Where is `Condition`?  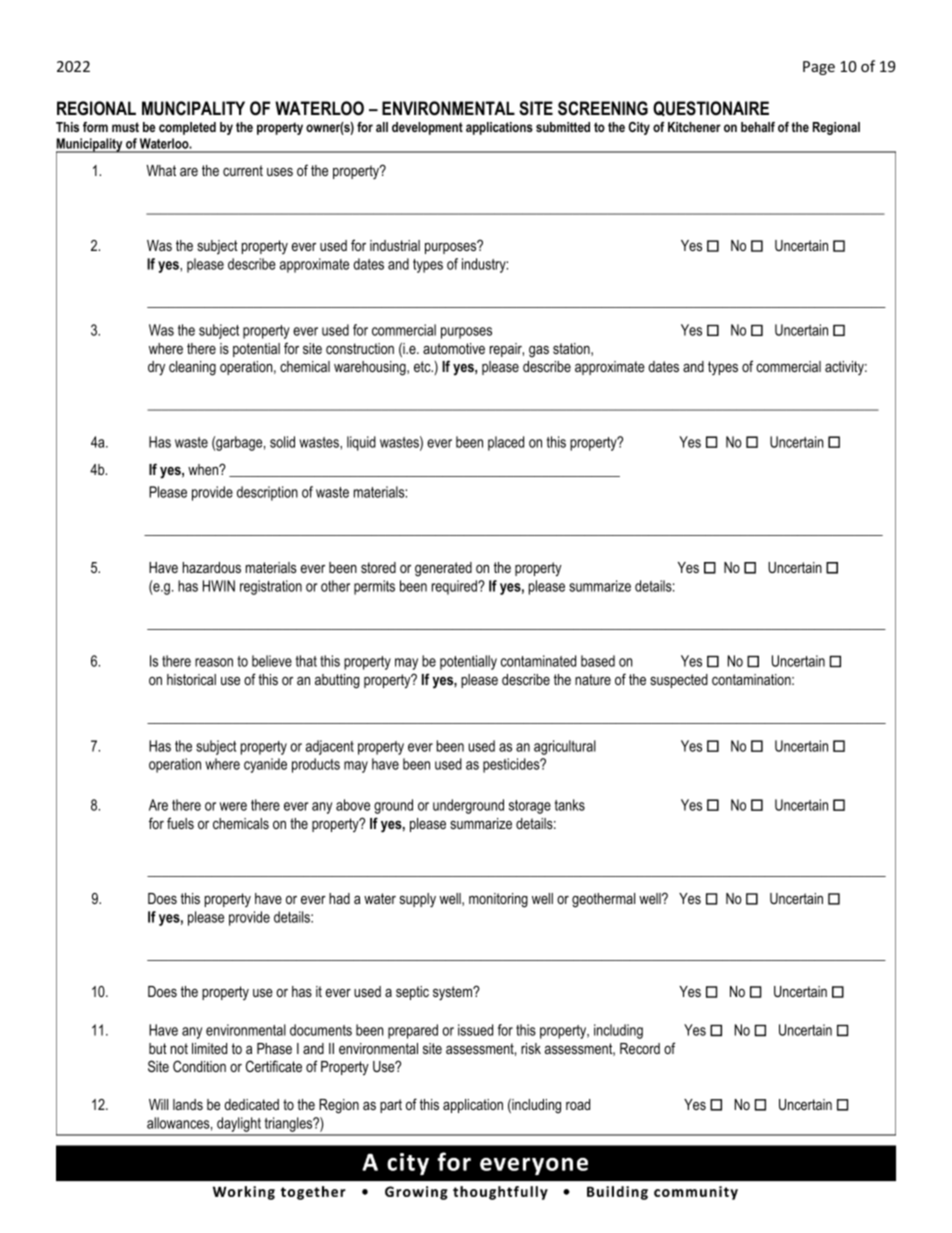
Condition is located at coordinates (199, 1066).
